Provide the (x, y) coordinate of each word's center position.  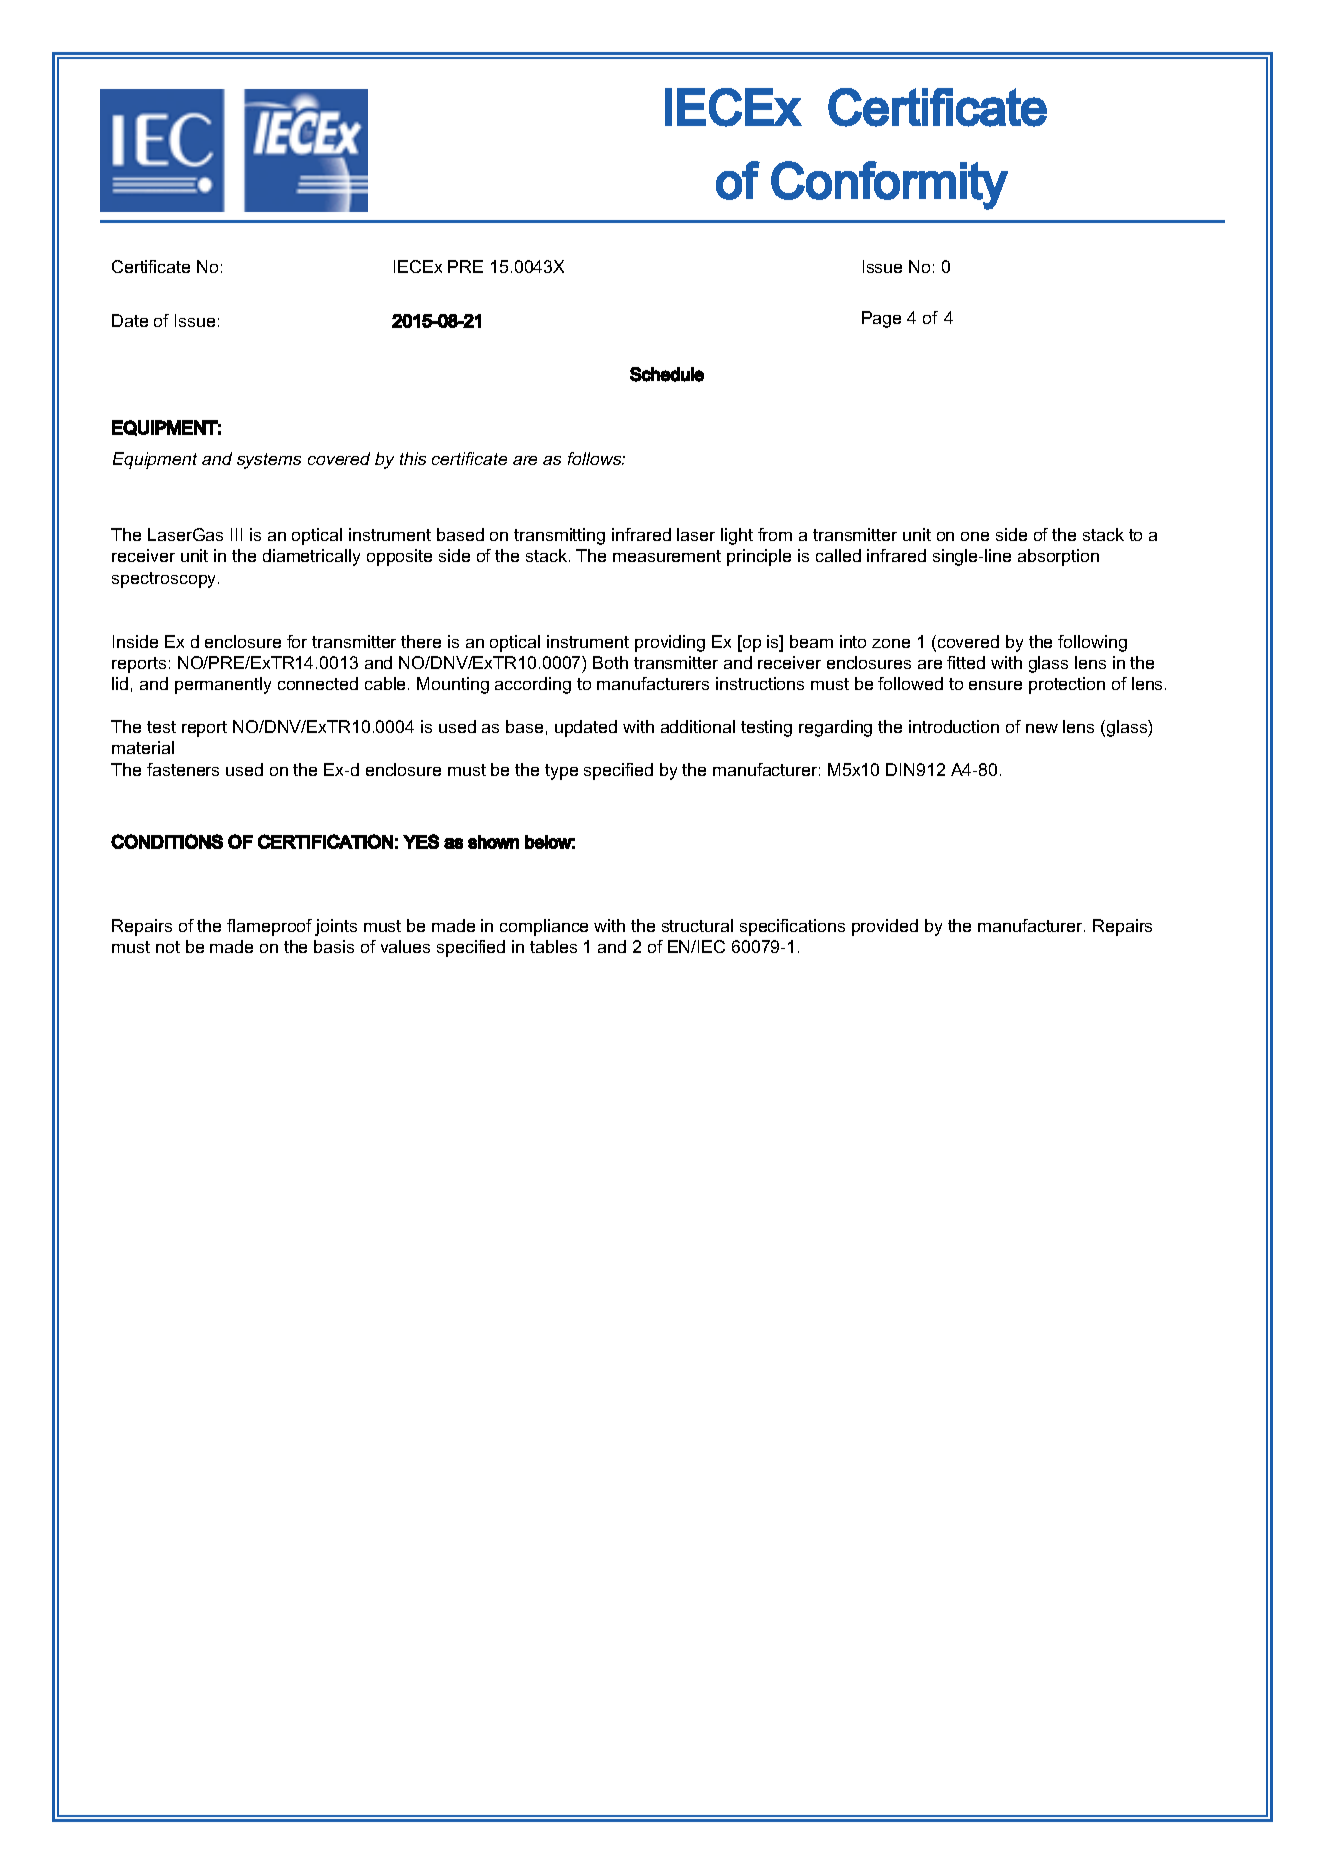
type (561, 772)
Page (881, 319)
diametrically (311, 557)
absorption (1058, 557)
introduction (954, 726)
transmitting (559, 536)
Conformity (889, 185)
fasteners (183, 769)
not (168, 947)
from (775, 534)
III (236, 534)
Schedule (667, 374)
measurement (667, 556)
